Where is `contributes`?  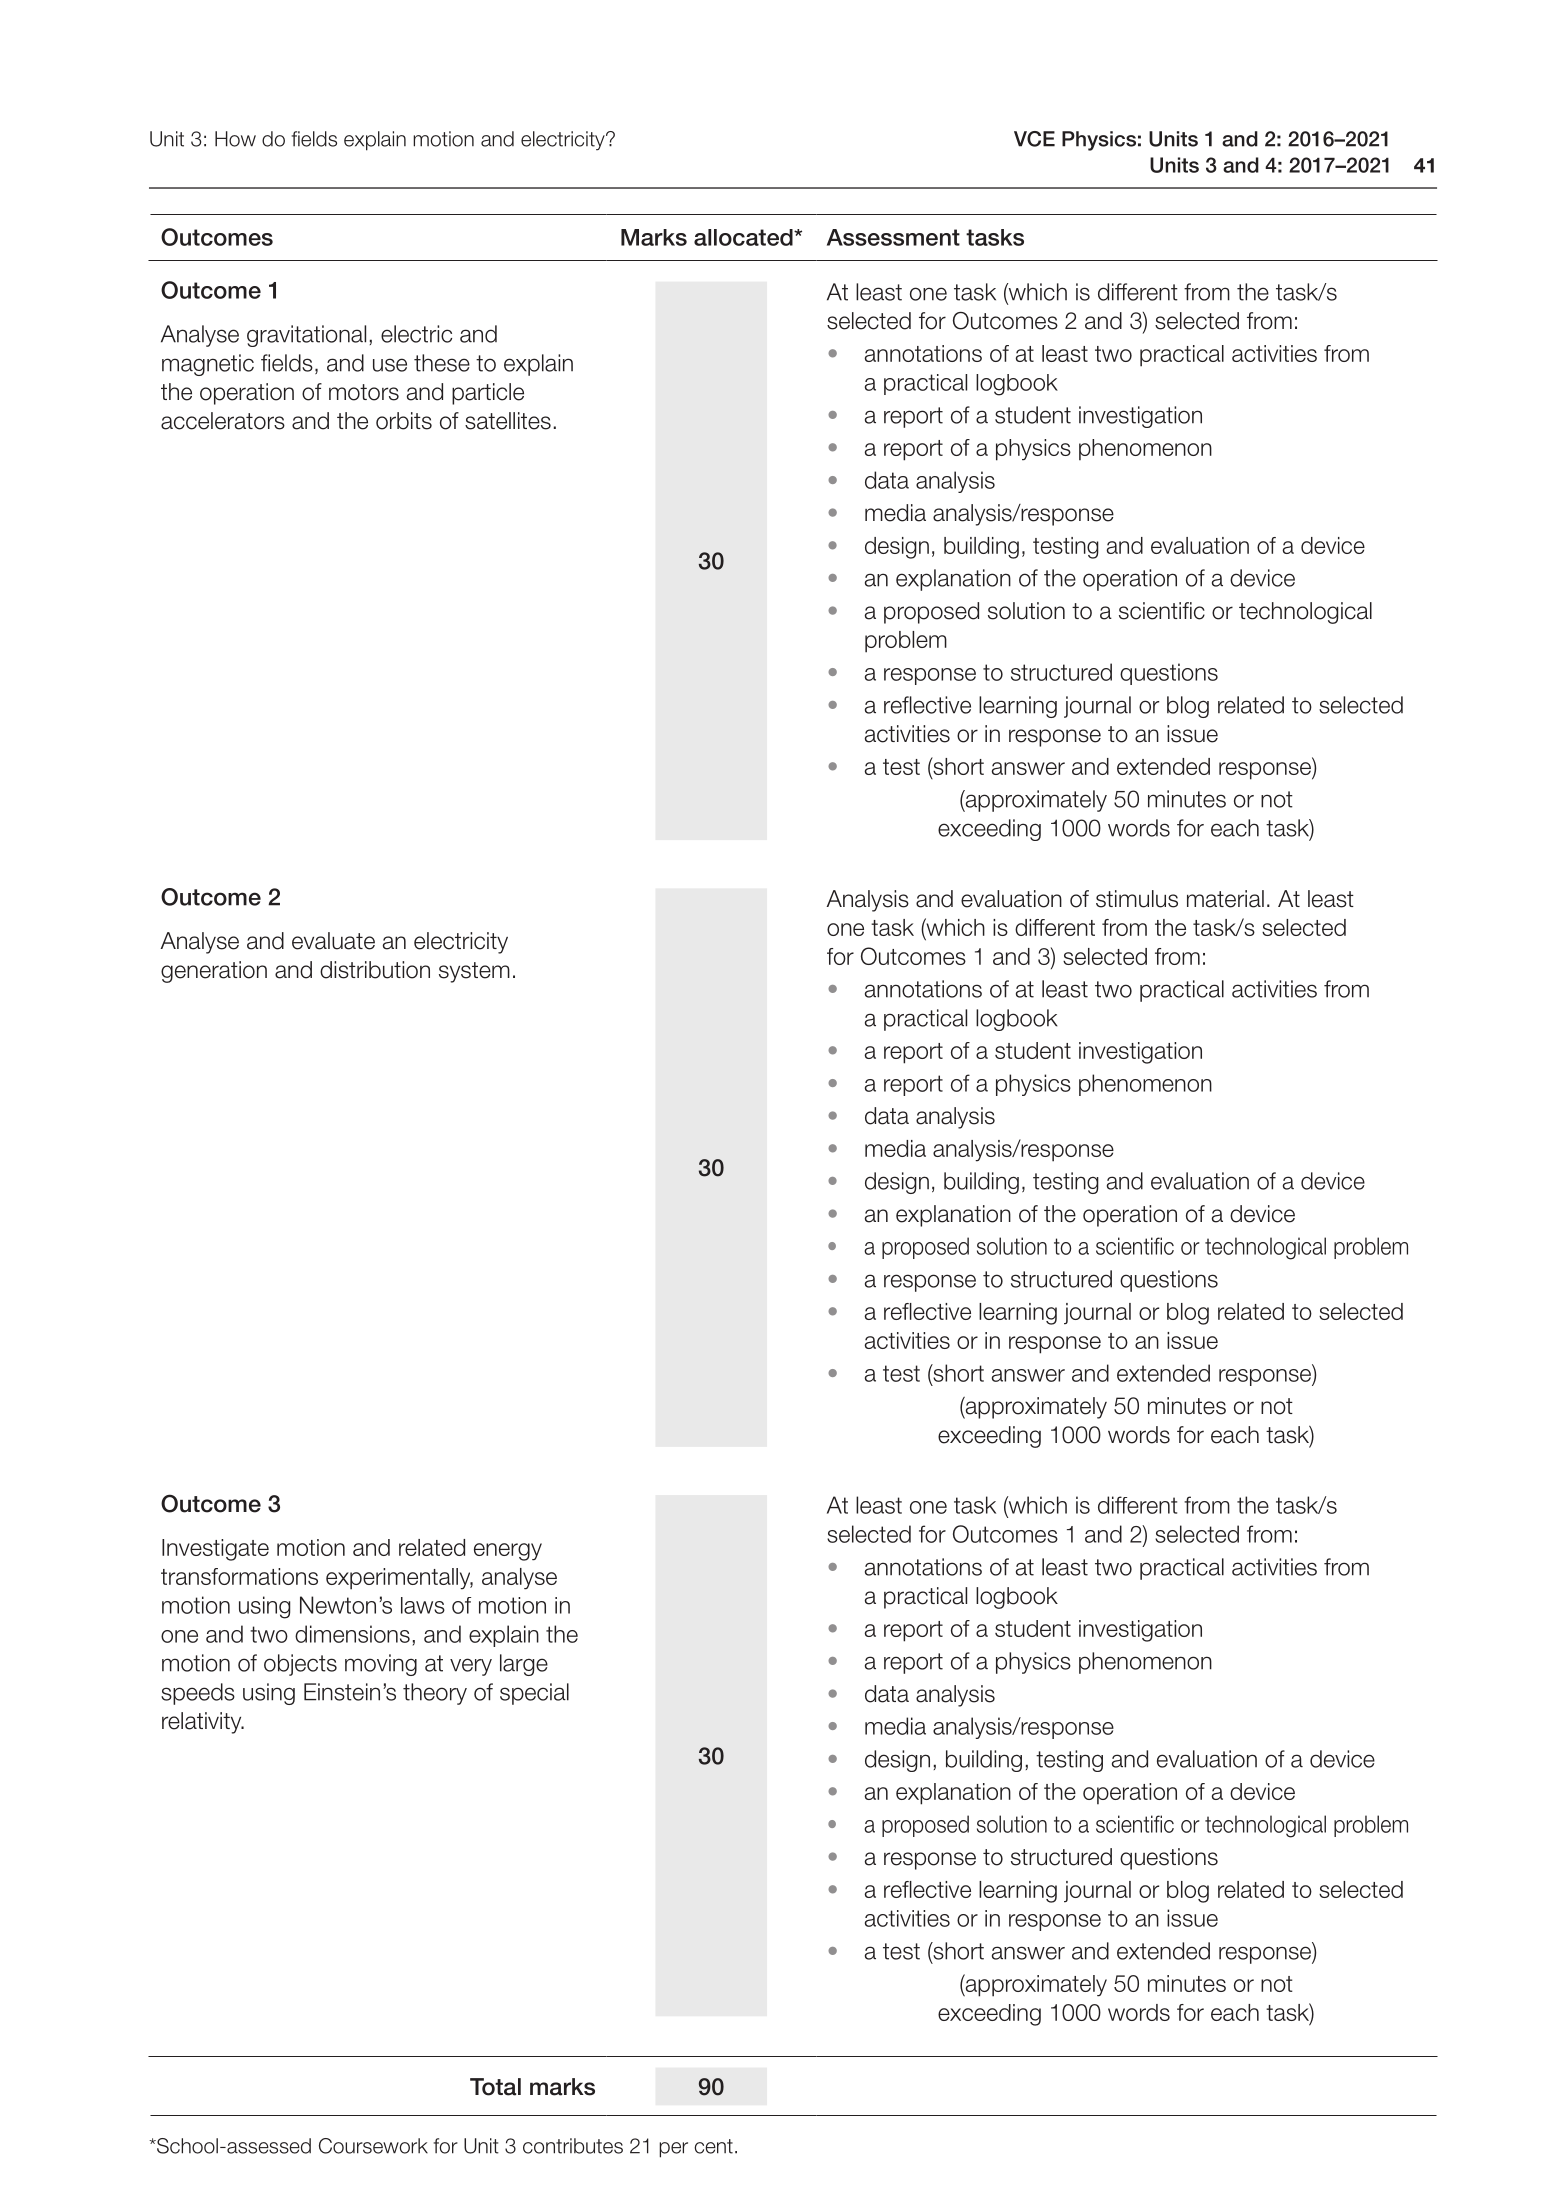
contributes is located at coordinates (573, 2146).
